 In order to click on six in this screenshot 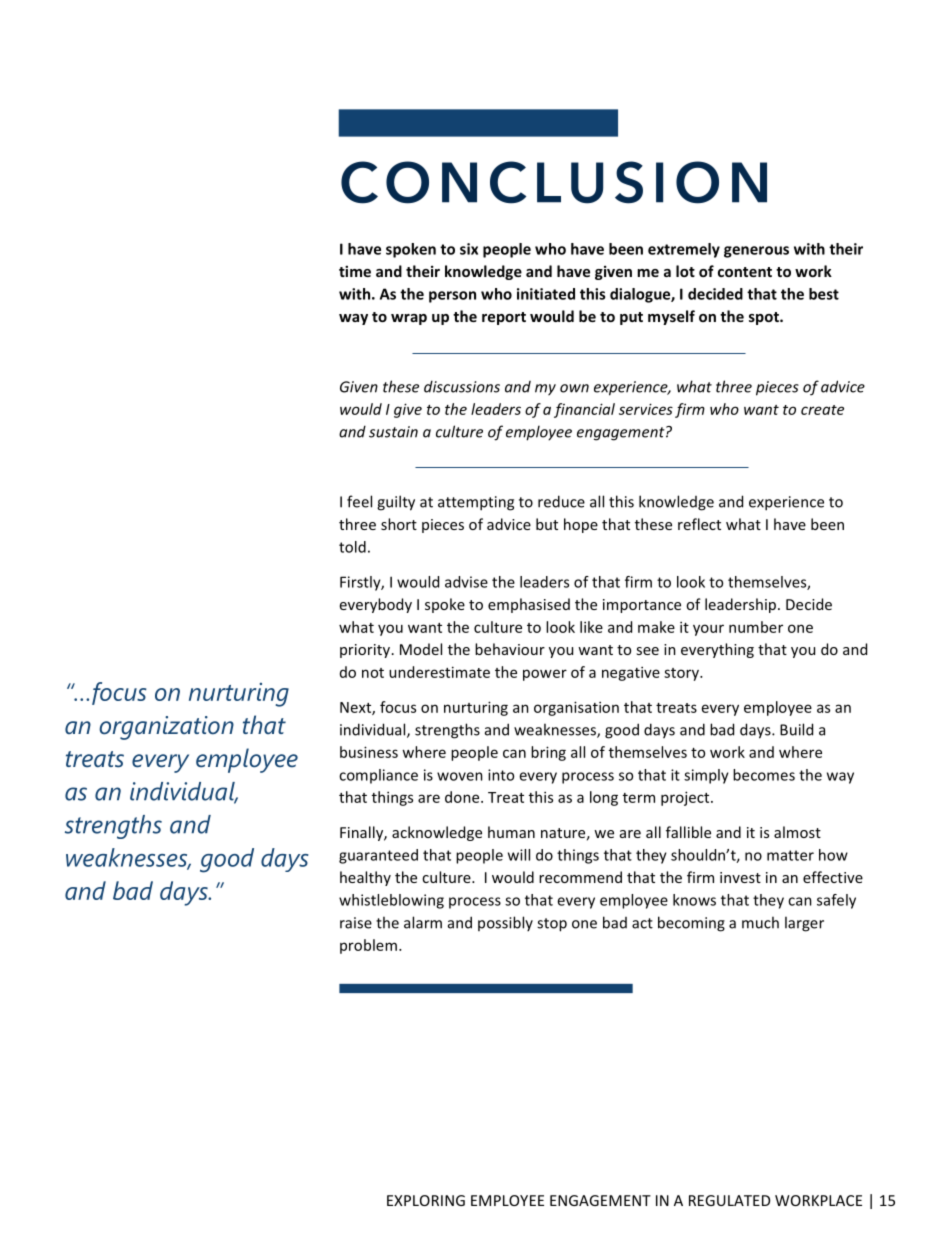, I will do `click(469, 249)`.
